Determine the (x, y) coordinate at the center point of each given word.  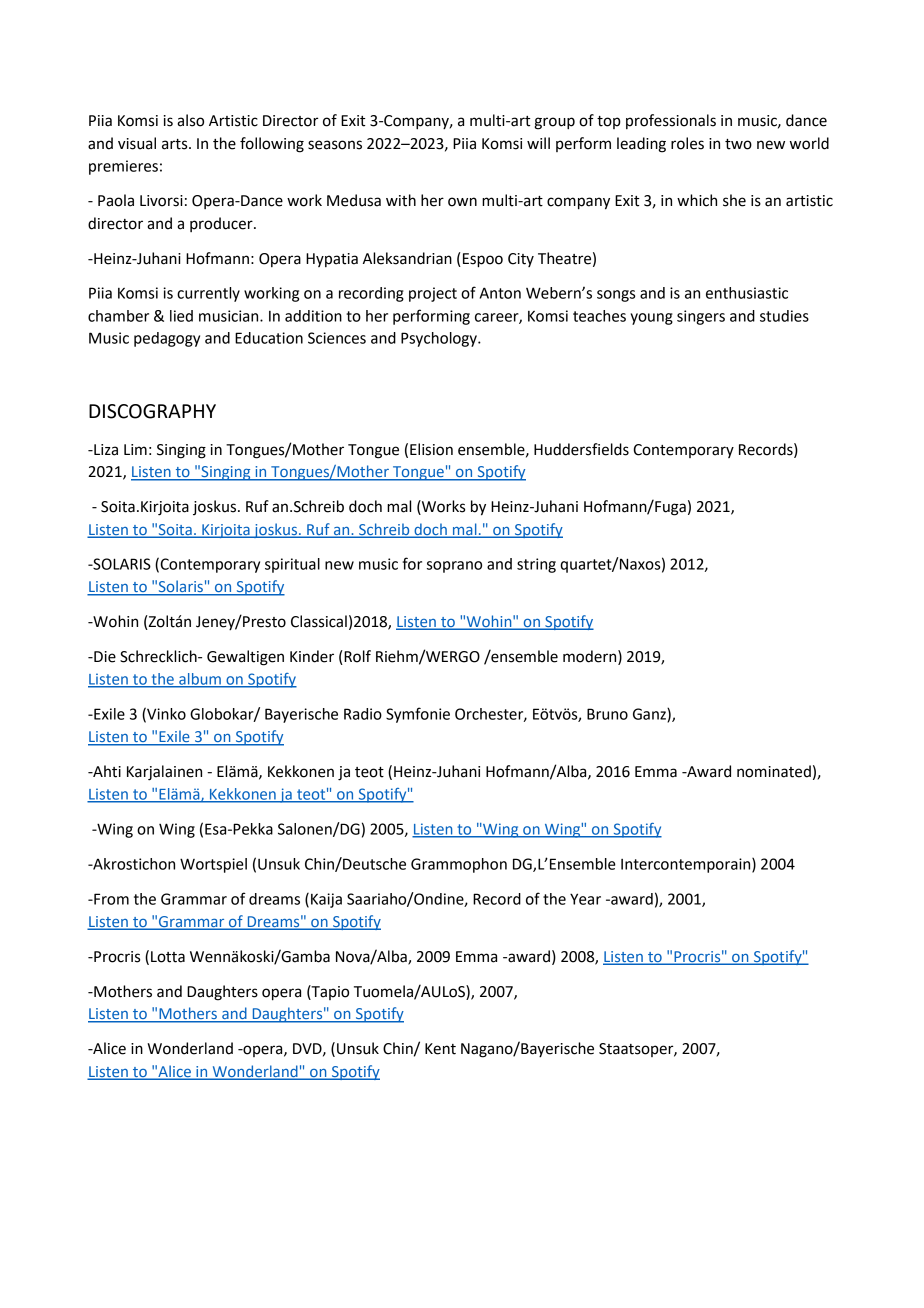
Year (585, 899)
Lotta (168, 957)
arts (176, 144)
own (462, 202)
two (738, 144)
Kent (440, 1049)
